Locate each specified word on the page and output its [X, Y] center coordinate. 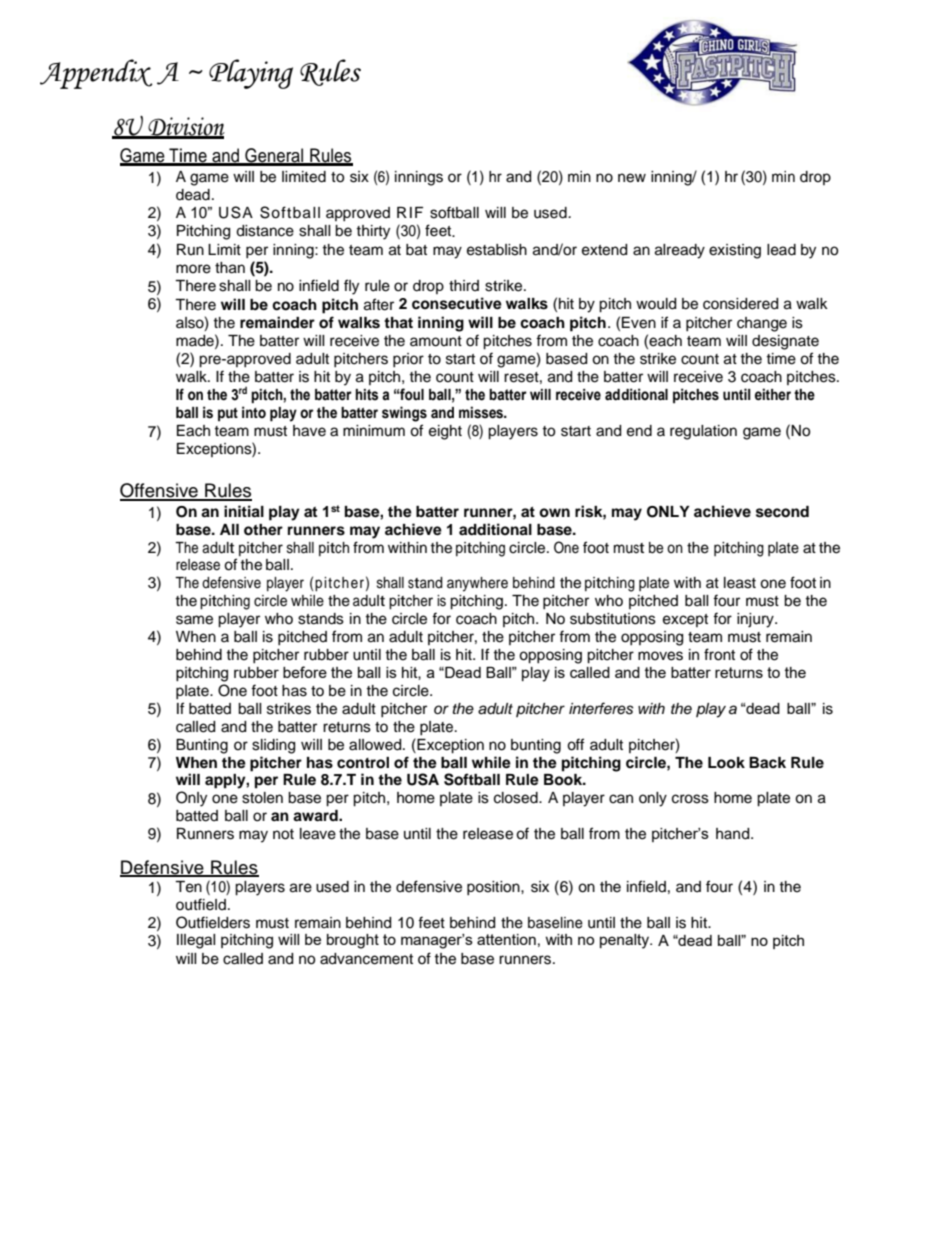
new [632, 178]
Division [185, 127]
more [193, 269]
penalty [625, 941]
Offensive [160, 491]
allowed [376, 745]
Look [726, 763]
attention [506, 939]
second [782, 512]
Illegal [196, 941]
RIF [410, 212]
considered [740, 304]
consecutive [457, 303]
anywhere [477, 584]
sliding [273, 746]
